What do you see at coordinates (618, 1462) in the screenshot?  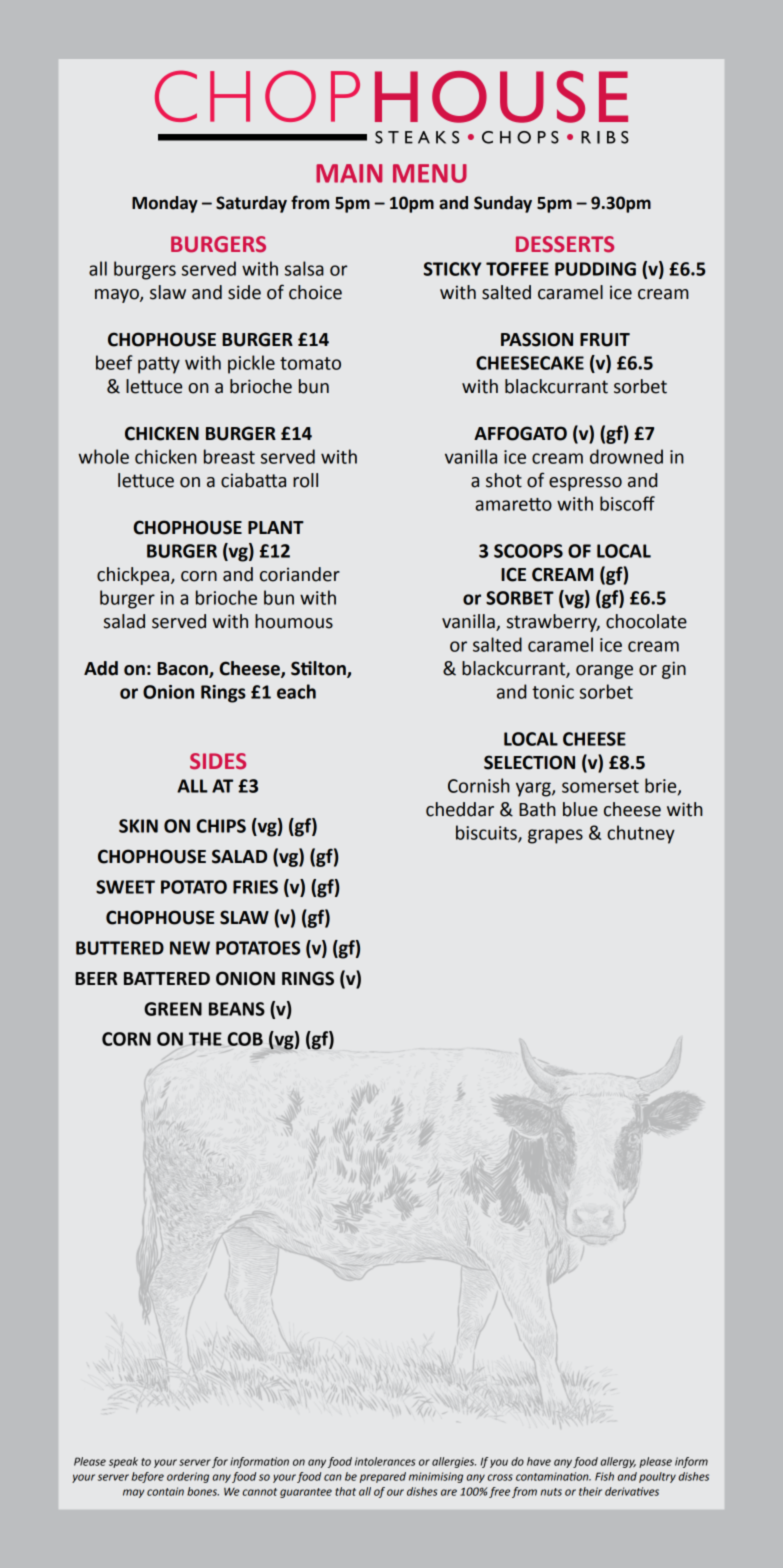 I see `allergy` at bounding box center [618, 1462].
